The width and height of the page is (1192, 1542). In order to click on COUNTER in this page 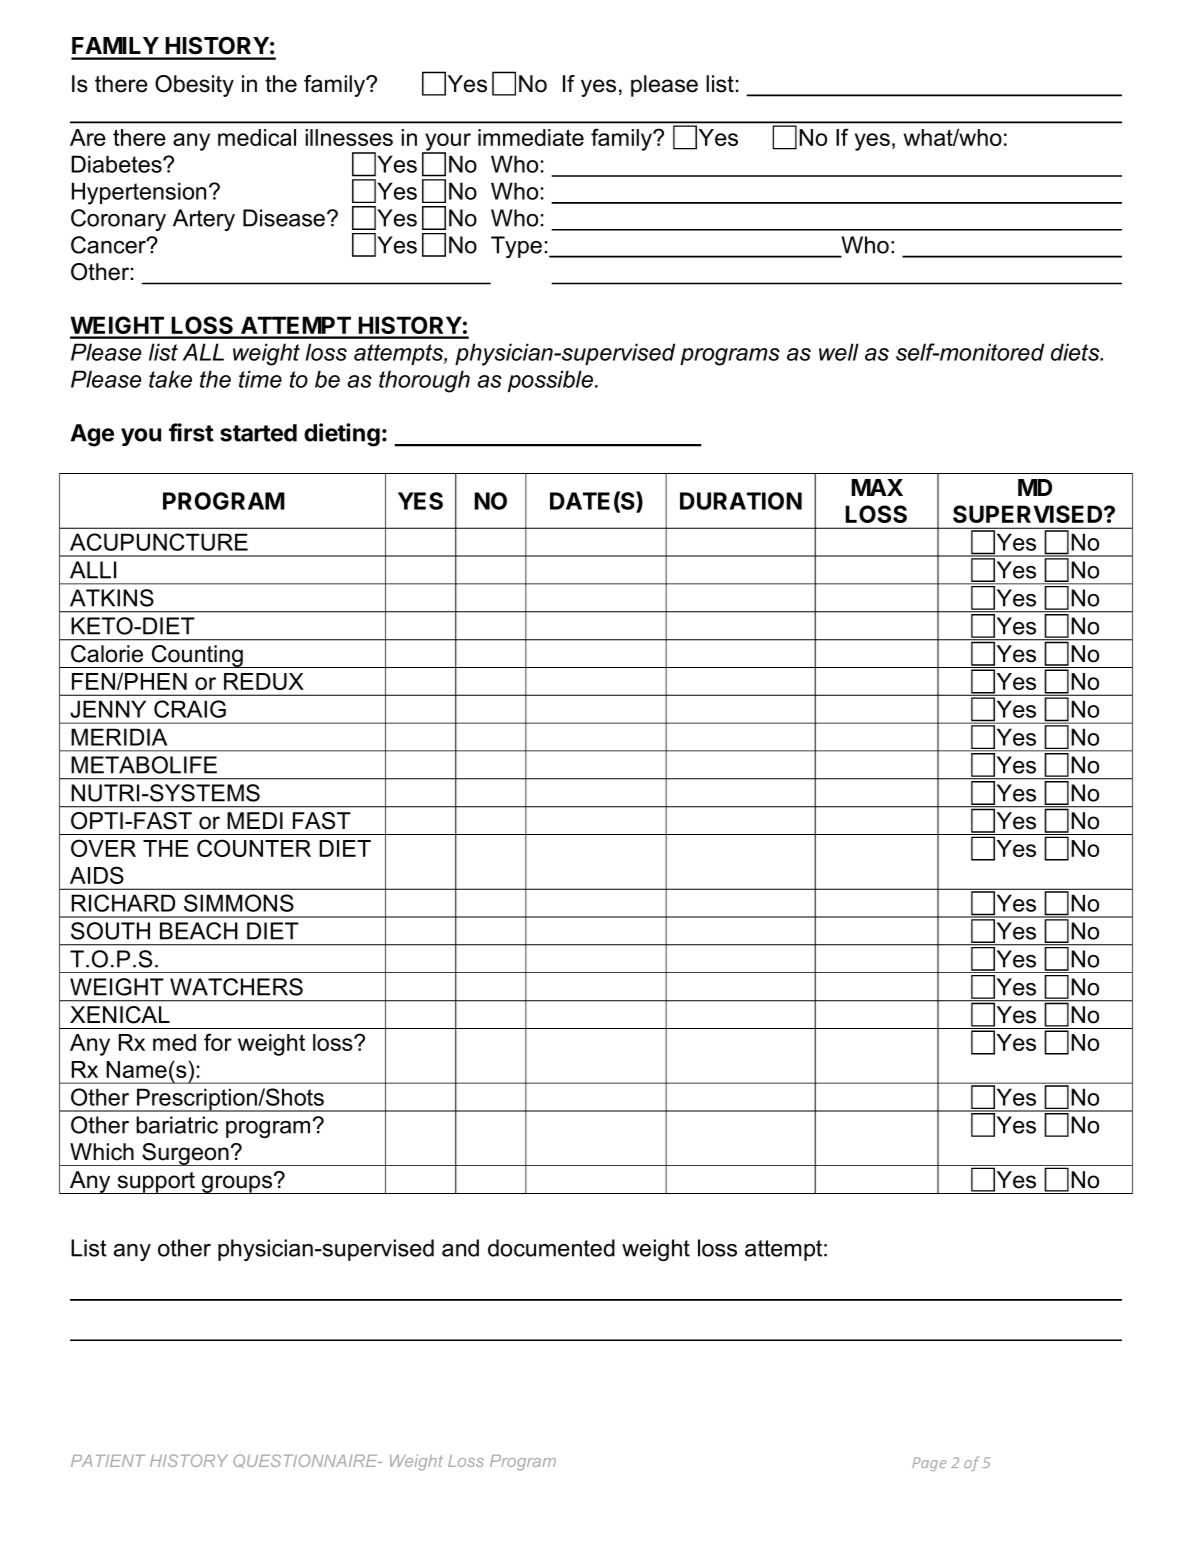, I will do `click(254, 848)`.
